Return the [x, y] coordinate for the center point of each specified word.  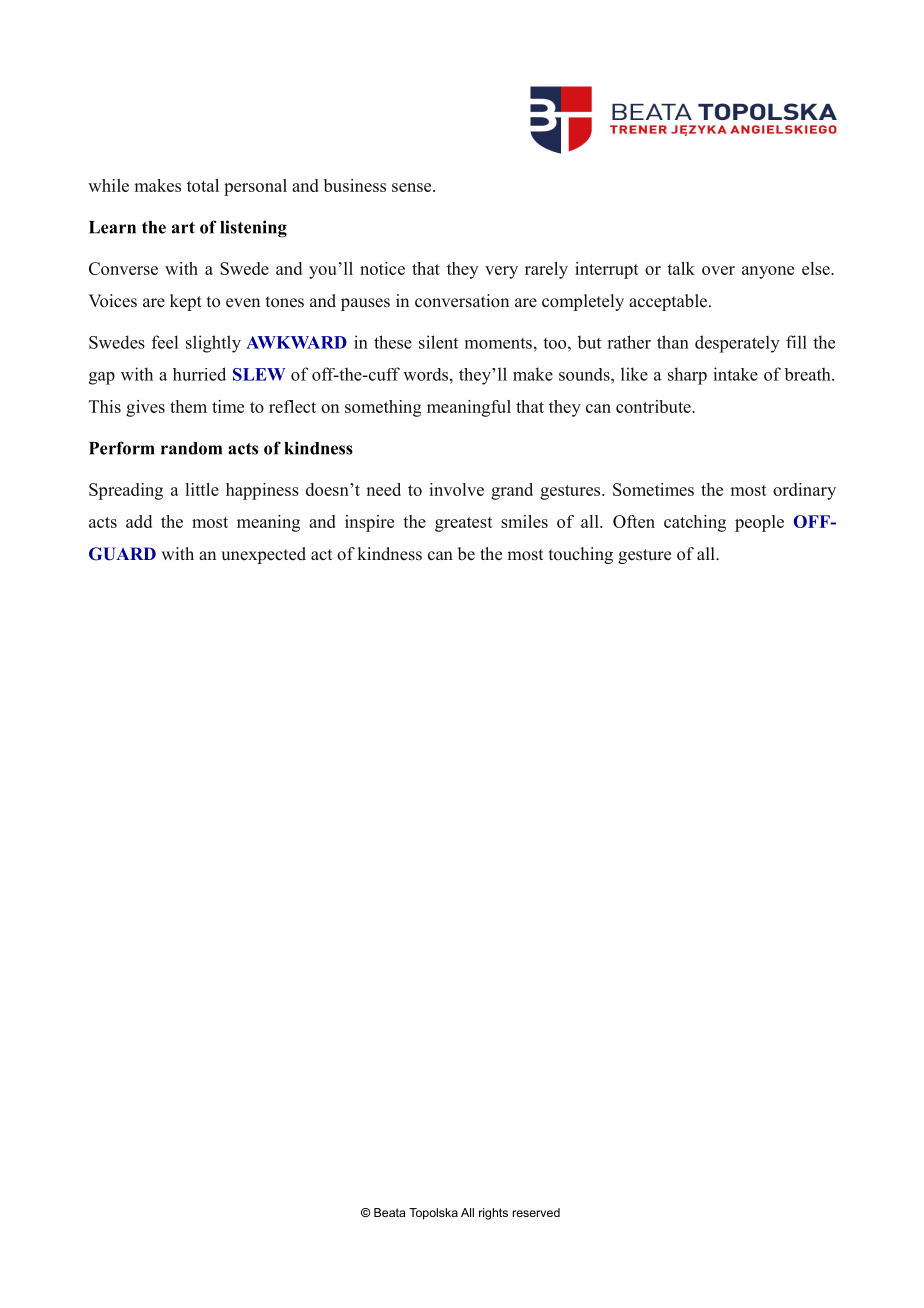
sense [413, 187]
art [183, 228]
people [759, 523]
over [718, 270]
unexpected [263, 555]
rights [493, 1214]
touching [581, 555]
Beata [390, 1212]
